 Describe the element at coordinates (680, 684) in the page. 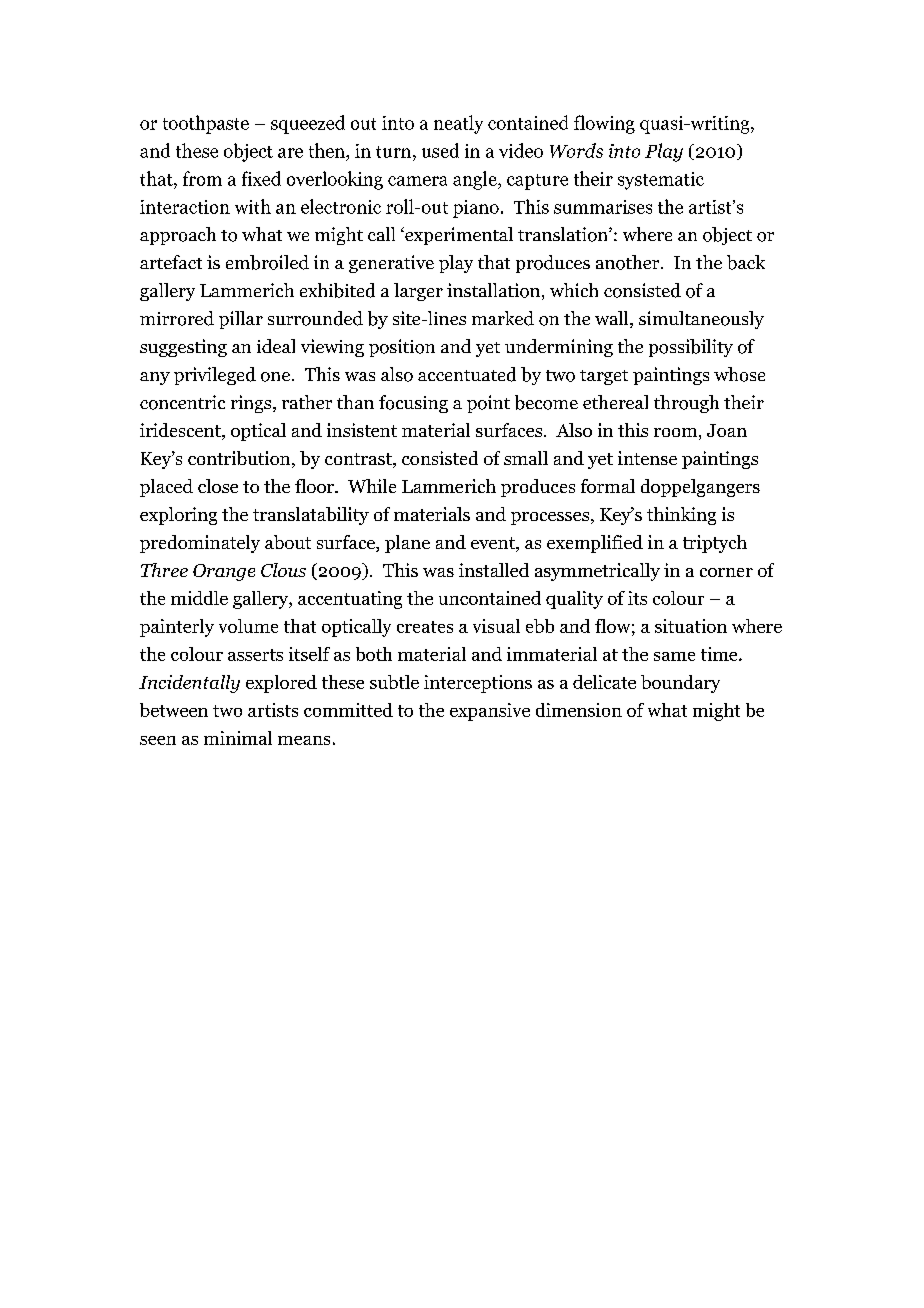

I see `boundary` at that location.
